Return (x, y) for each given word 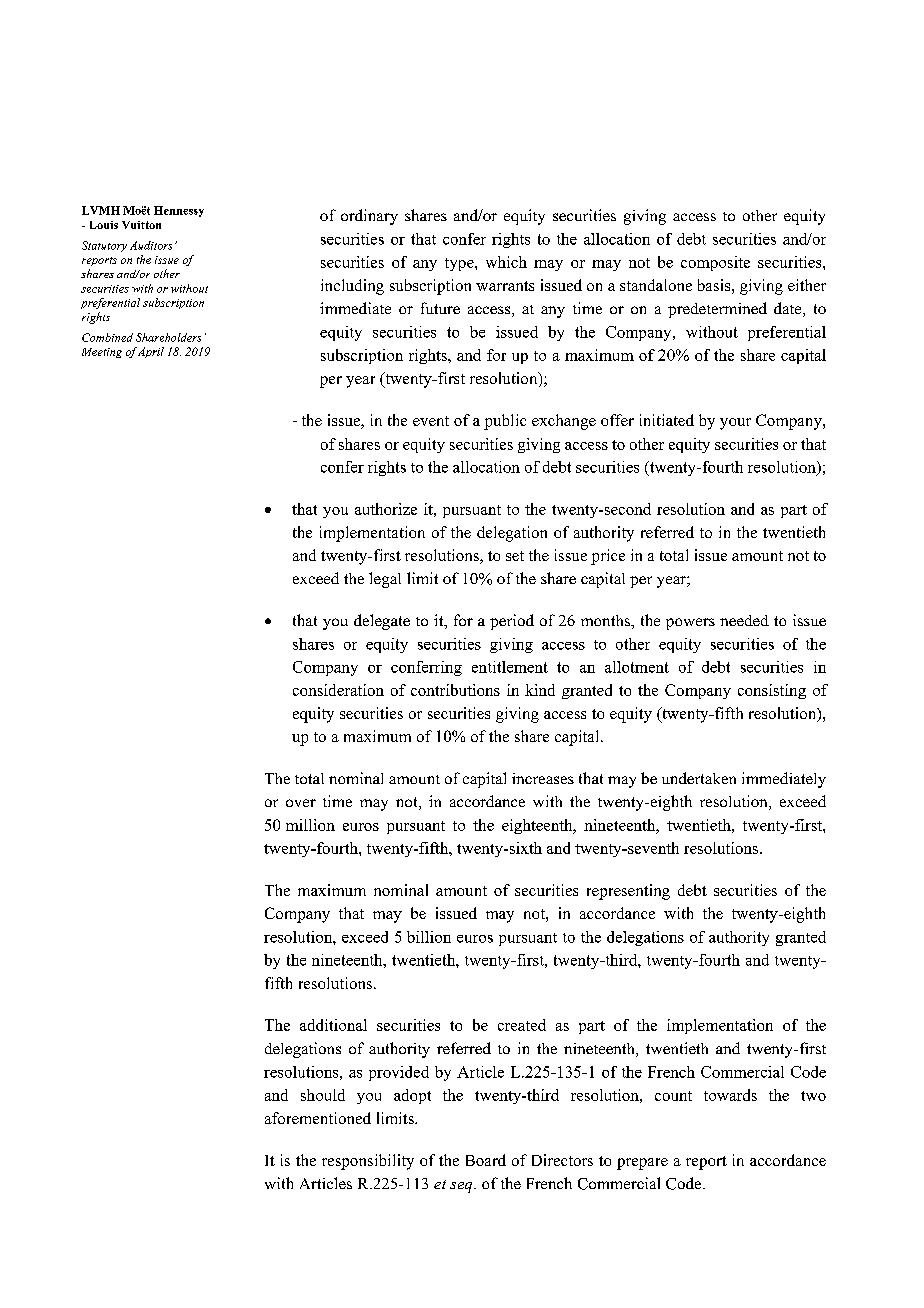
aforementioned (318, 1118)
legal (385, 580)
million (310, 825)
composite (715, 263)
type (460, 264)
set (515, 556)
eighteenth (538, 826)
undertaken (699, 778)
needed (744, 620)
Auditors (151, 245)
